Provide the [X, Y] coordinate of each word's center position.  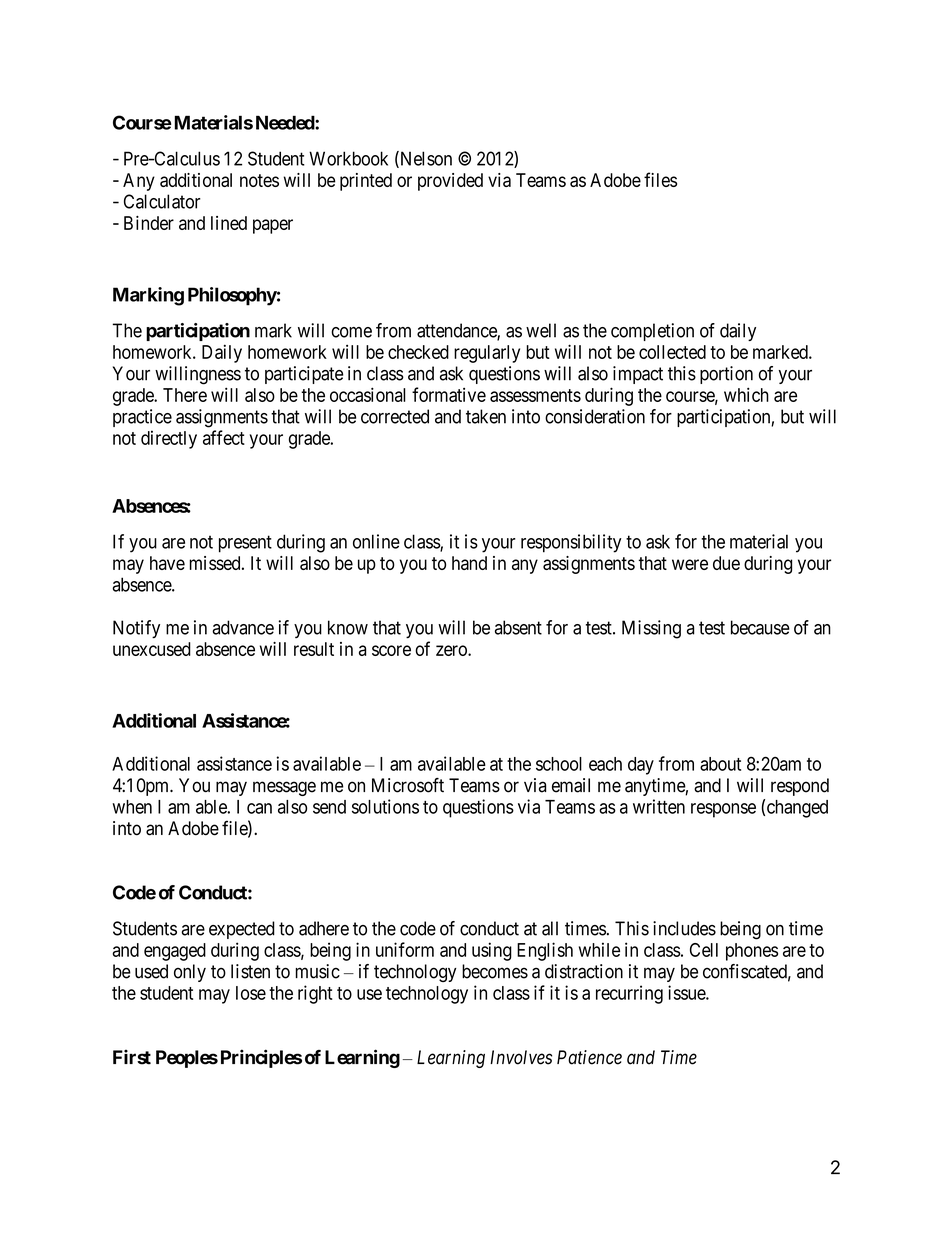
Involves [521, 1057]
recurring [629, 994]
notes [259, 180]
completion [652, 332]
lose [251, 993]
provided [450, 182]
